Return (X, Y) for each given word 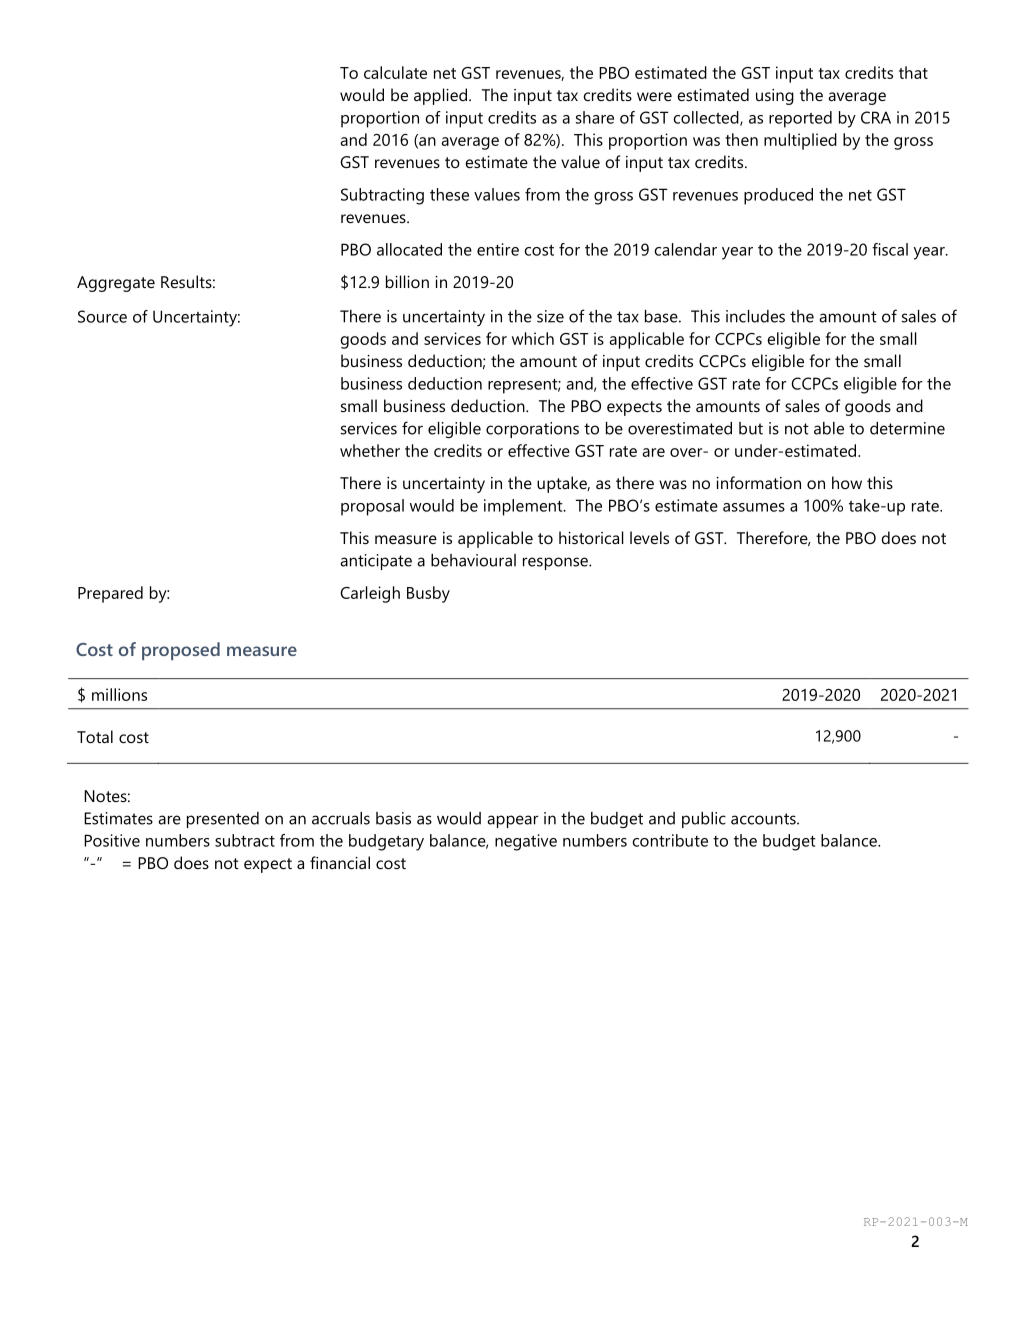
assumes (754, 507)
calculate (395, 72)
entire (498, 249)
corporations (532, 430)
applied (440, 96)
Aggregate (116, 284)
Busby (428, 594)
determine (907, 428)
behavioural (473, 560)
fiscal (890, 249)
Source (102, 316)
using (775, 97)
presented (223, 820)
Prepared (110, 594)
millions (119, 694)
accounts (764, 819)
